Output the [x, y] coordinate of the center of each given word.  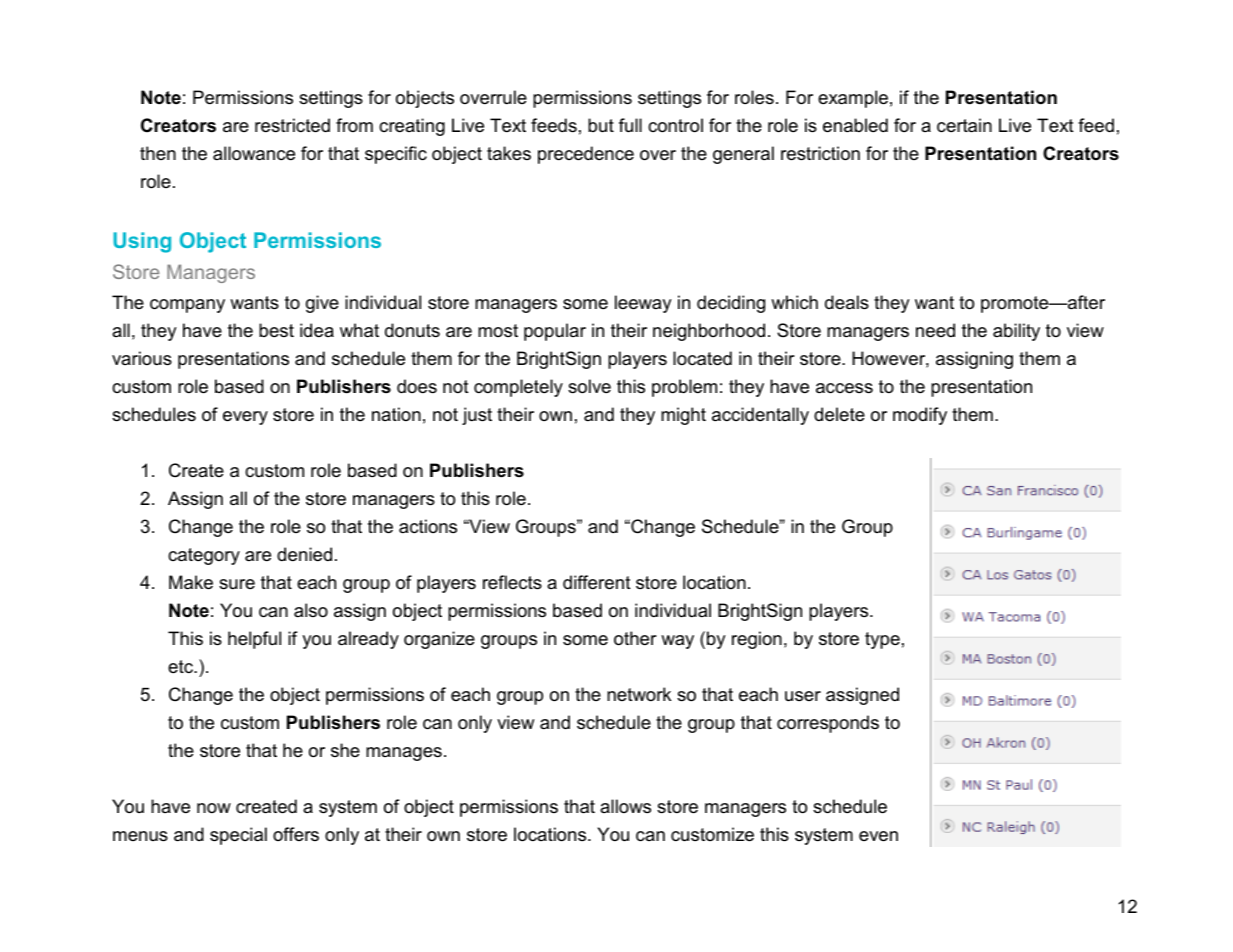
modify [920, 416]
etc [181, 666]
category [204, 556]
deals [847, 302]
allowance [254, 153]
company [187, 306]
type [882, 640]
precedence [586, 155]
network [639, 694]
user [803, 696]
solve [589, 386]
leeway [643, 304]
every [245, 418]
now [214, 808]
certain [964, 125]
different [597, 582]
